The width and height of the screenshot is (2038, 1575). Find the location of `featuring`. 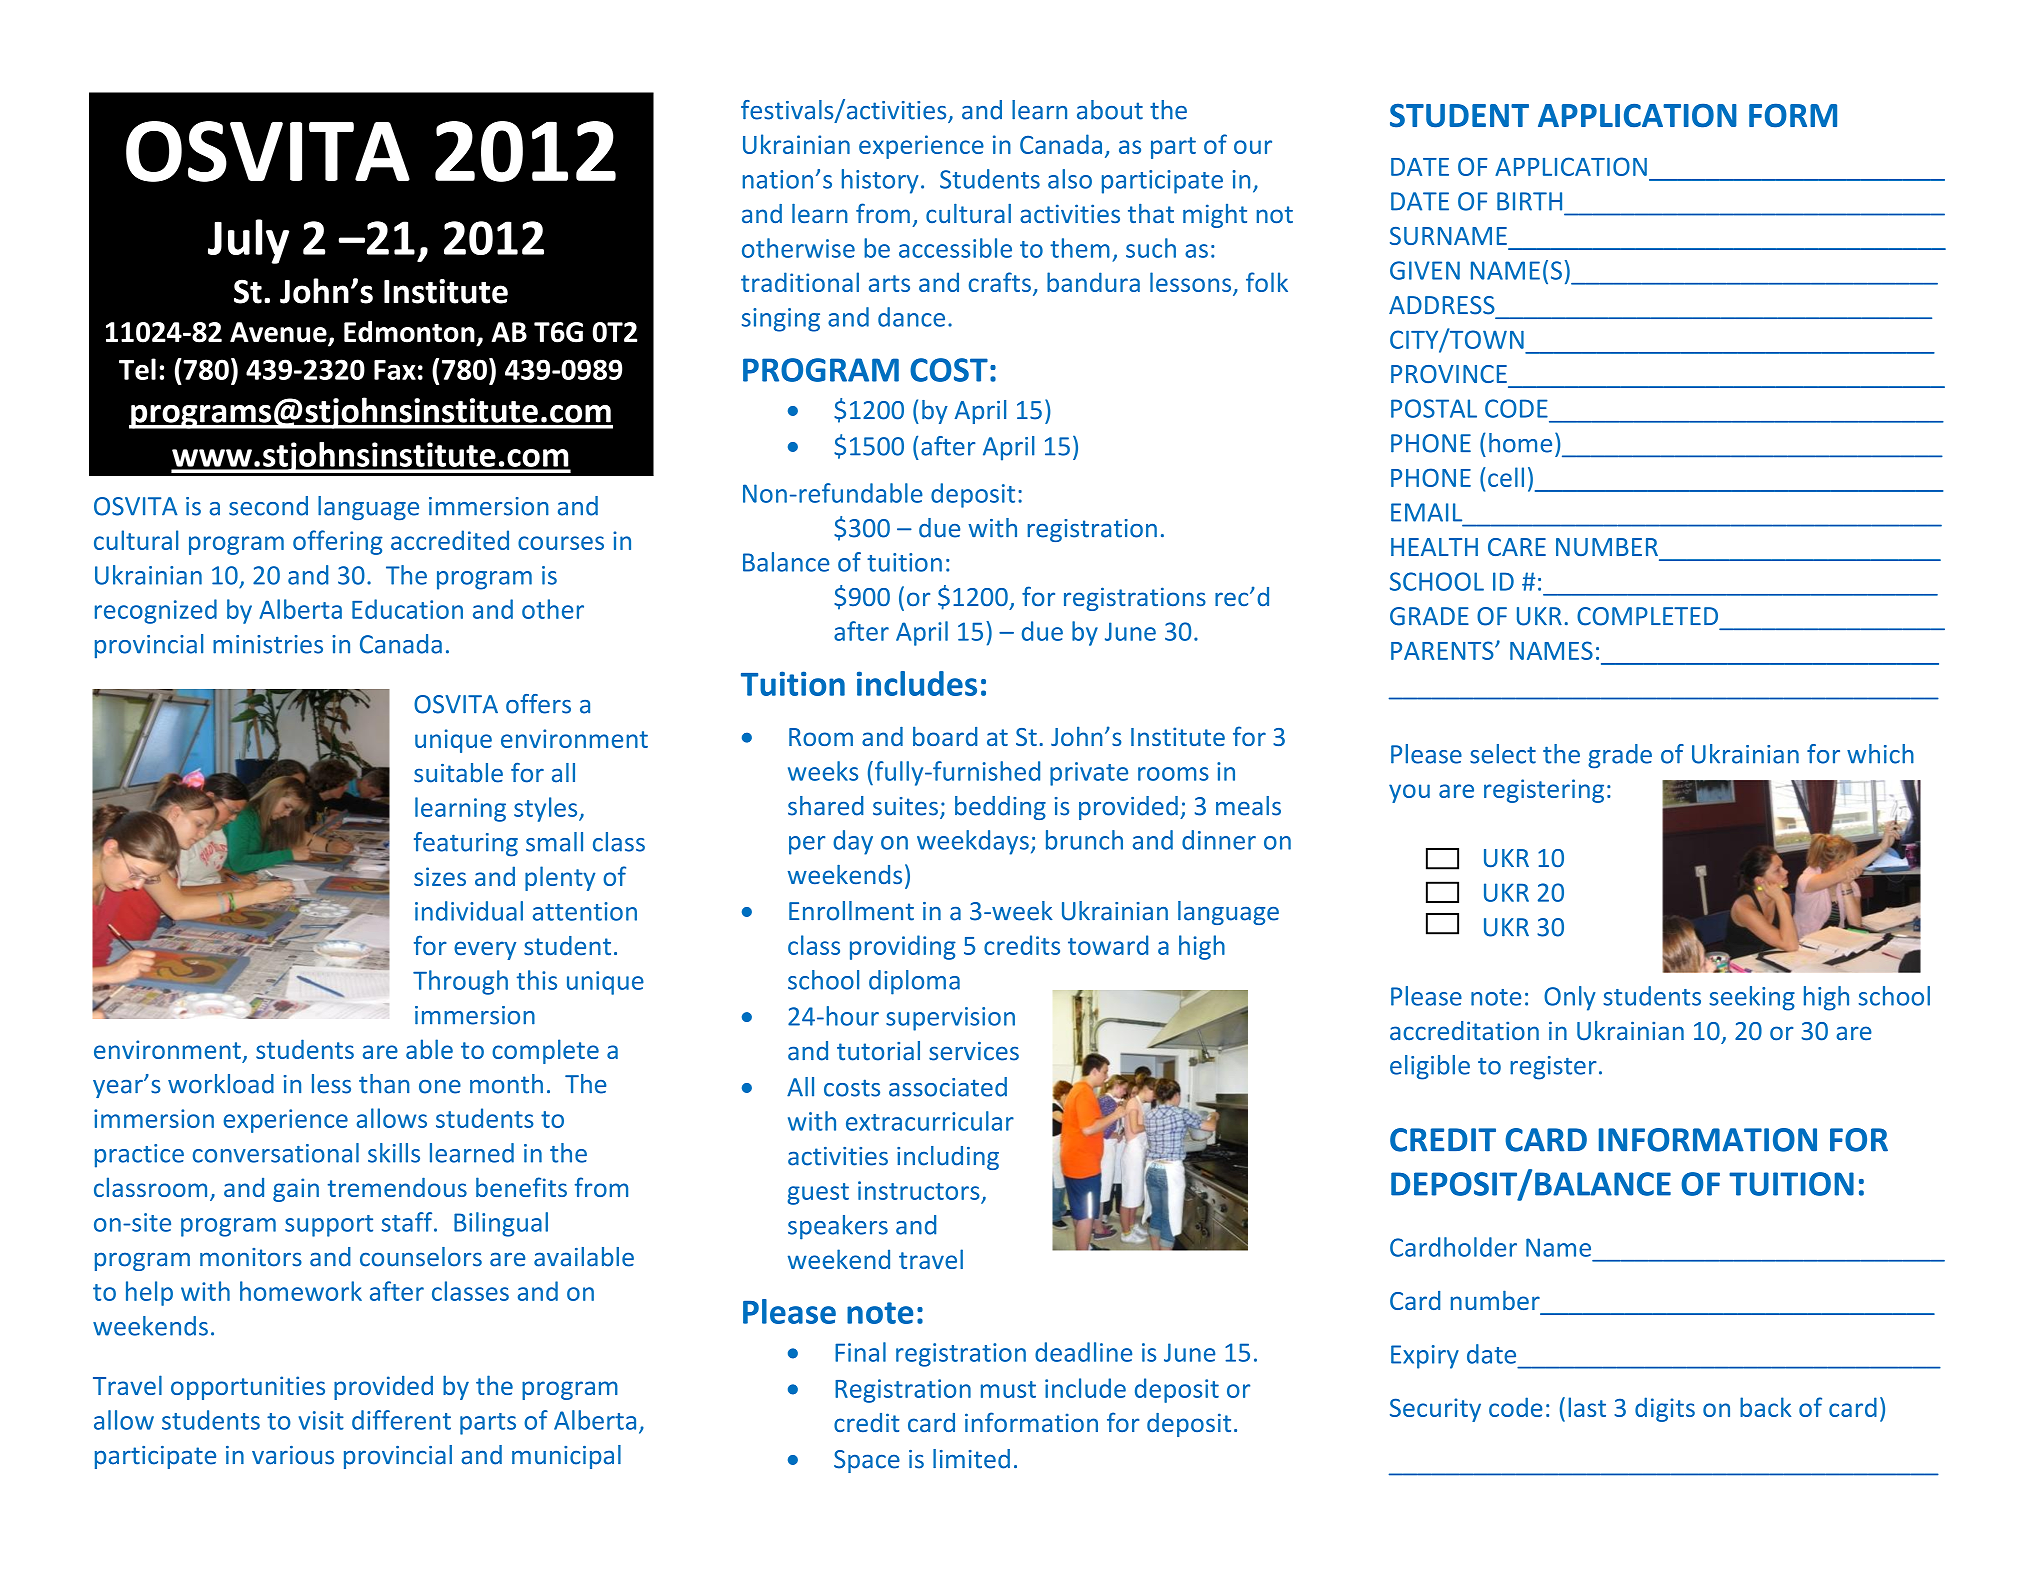

featuring is located at coordinates (466, 844).
